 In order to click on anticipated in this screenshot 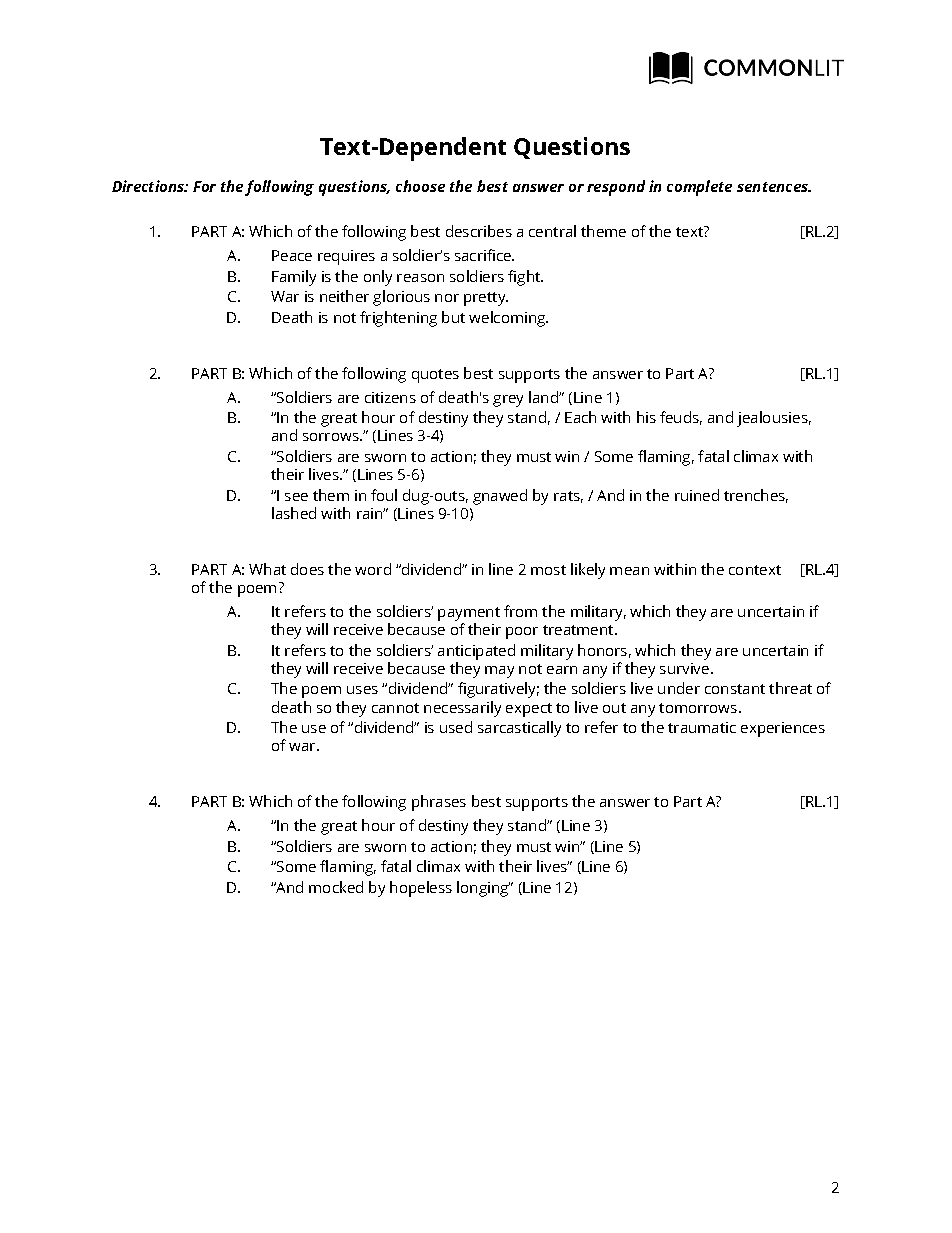, I will do `click(476, 652)`.
